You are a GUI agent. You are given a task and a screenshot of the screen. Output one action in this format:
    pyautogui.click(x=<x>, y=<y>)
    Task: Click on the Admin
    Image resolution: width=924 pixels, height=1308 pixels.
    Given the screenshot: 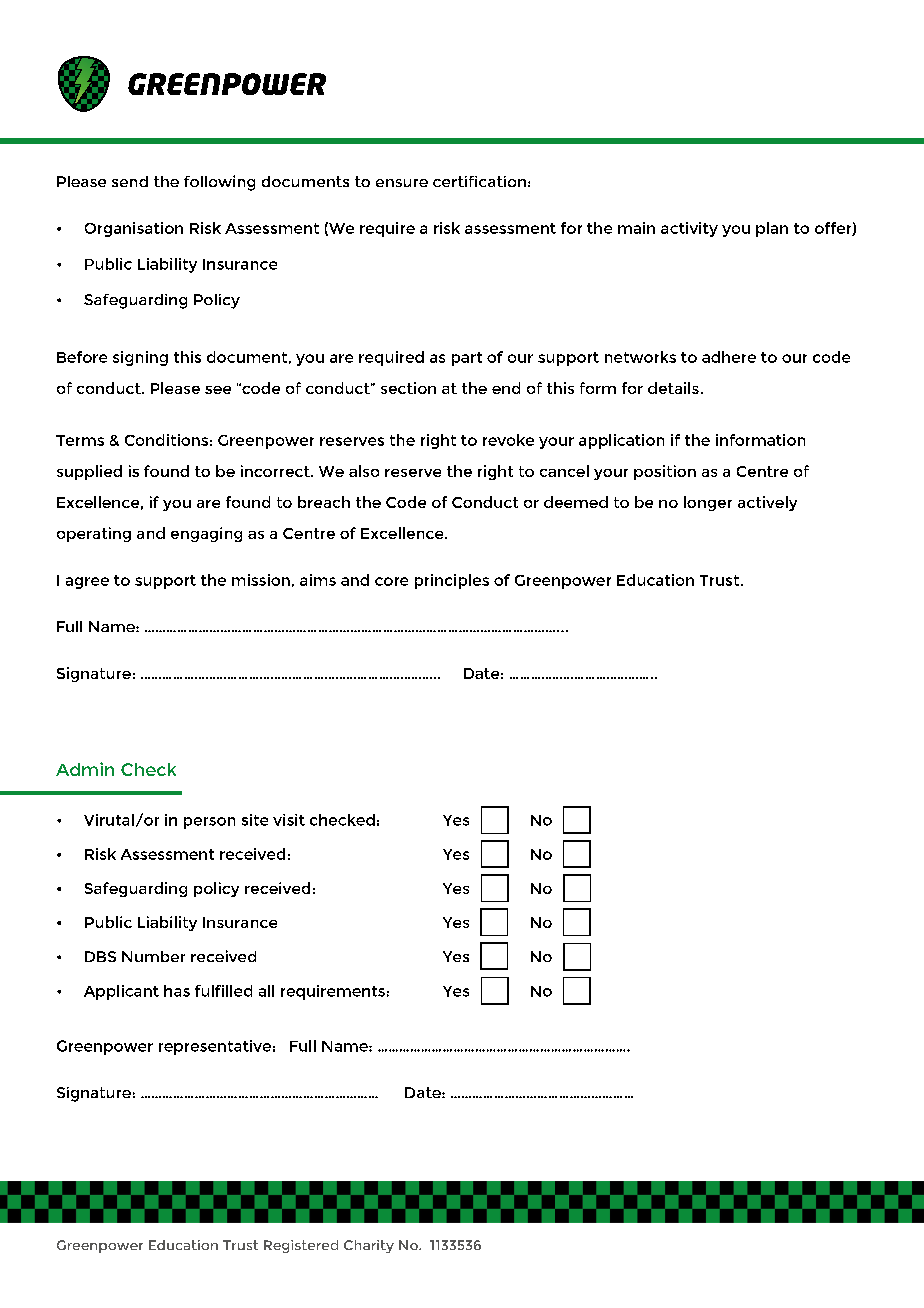 What is the action you would take?
    pyautogui.click(x=85, y=769)
